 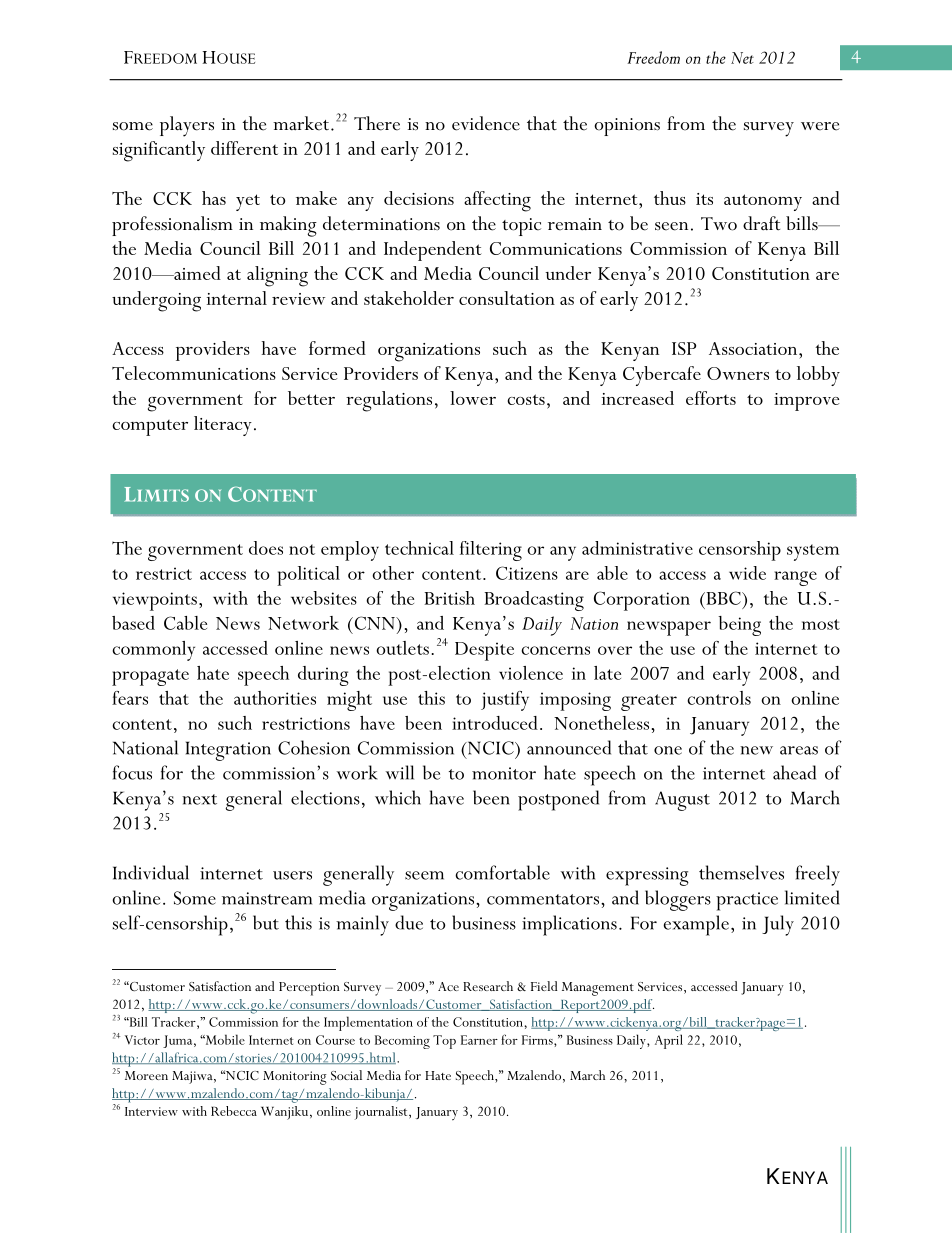 I want to click on Owners, so click(x=738, y=373).
